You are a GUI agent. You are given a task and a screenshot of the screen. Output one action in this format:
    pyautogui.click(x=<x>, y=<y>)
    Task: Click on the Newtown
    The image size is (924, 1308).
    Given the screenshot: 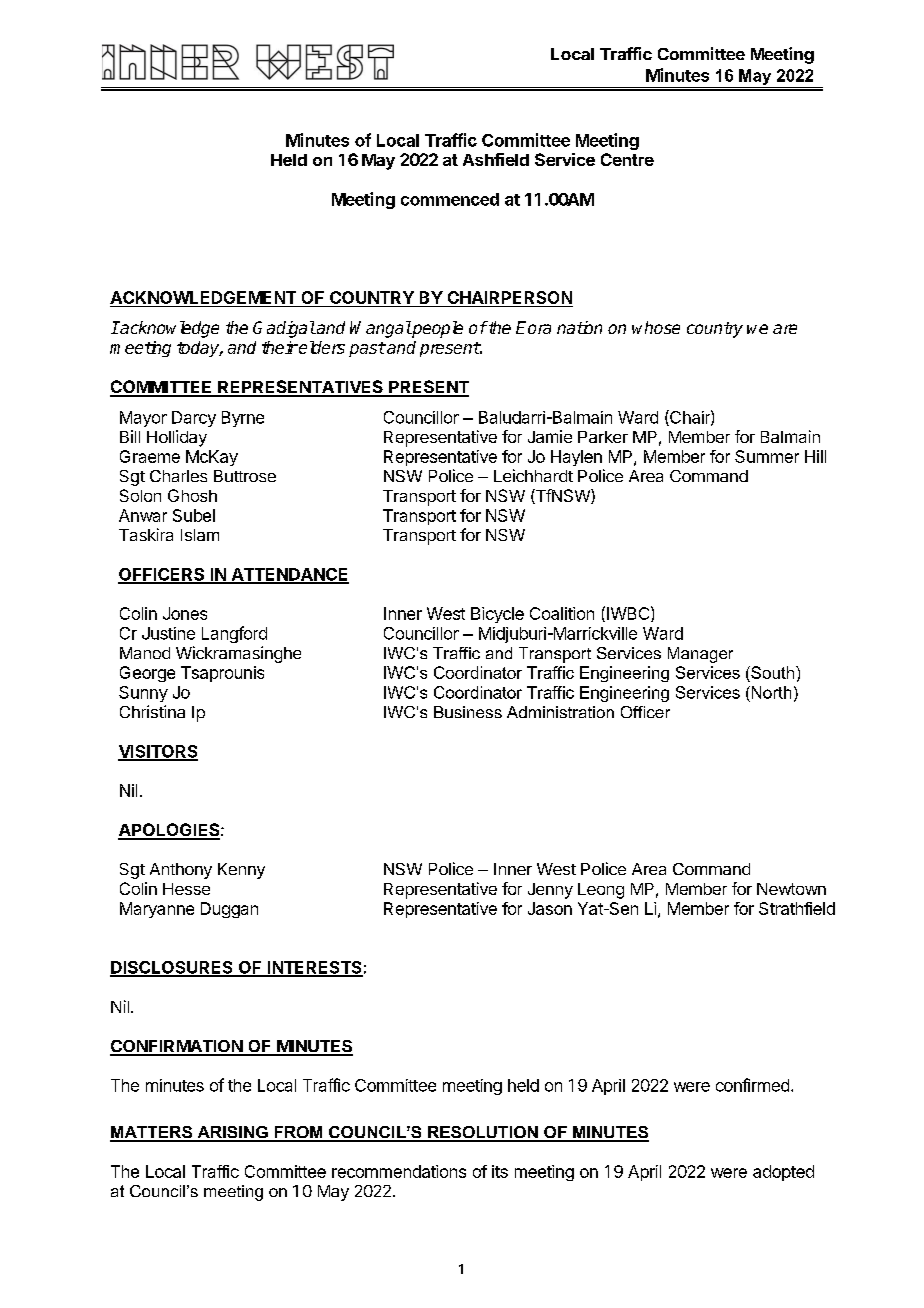 What is the action you would take?
    pyautogui.click(x=791, y=889)
